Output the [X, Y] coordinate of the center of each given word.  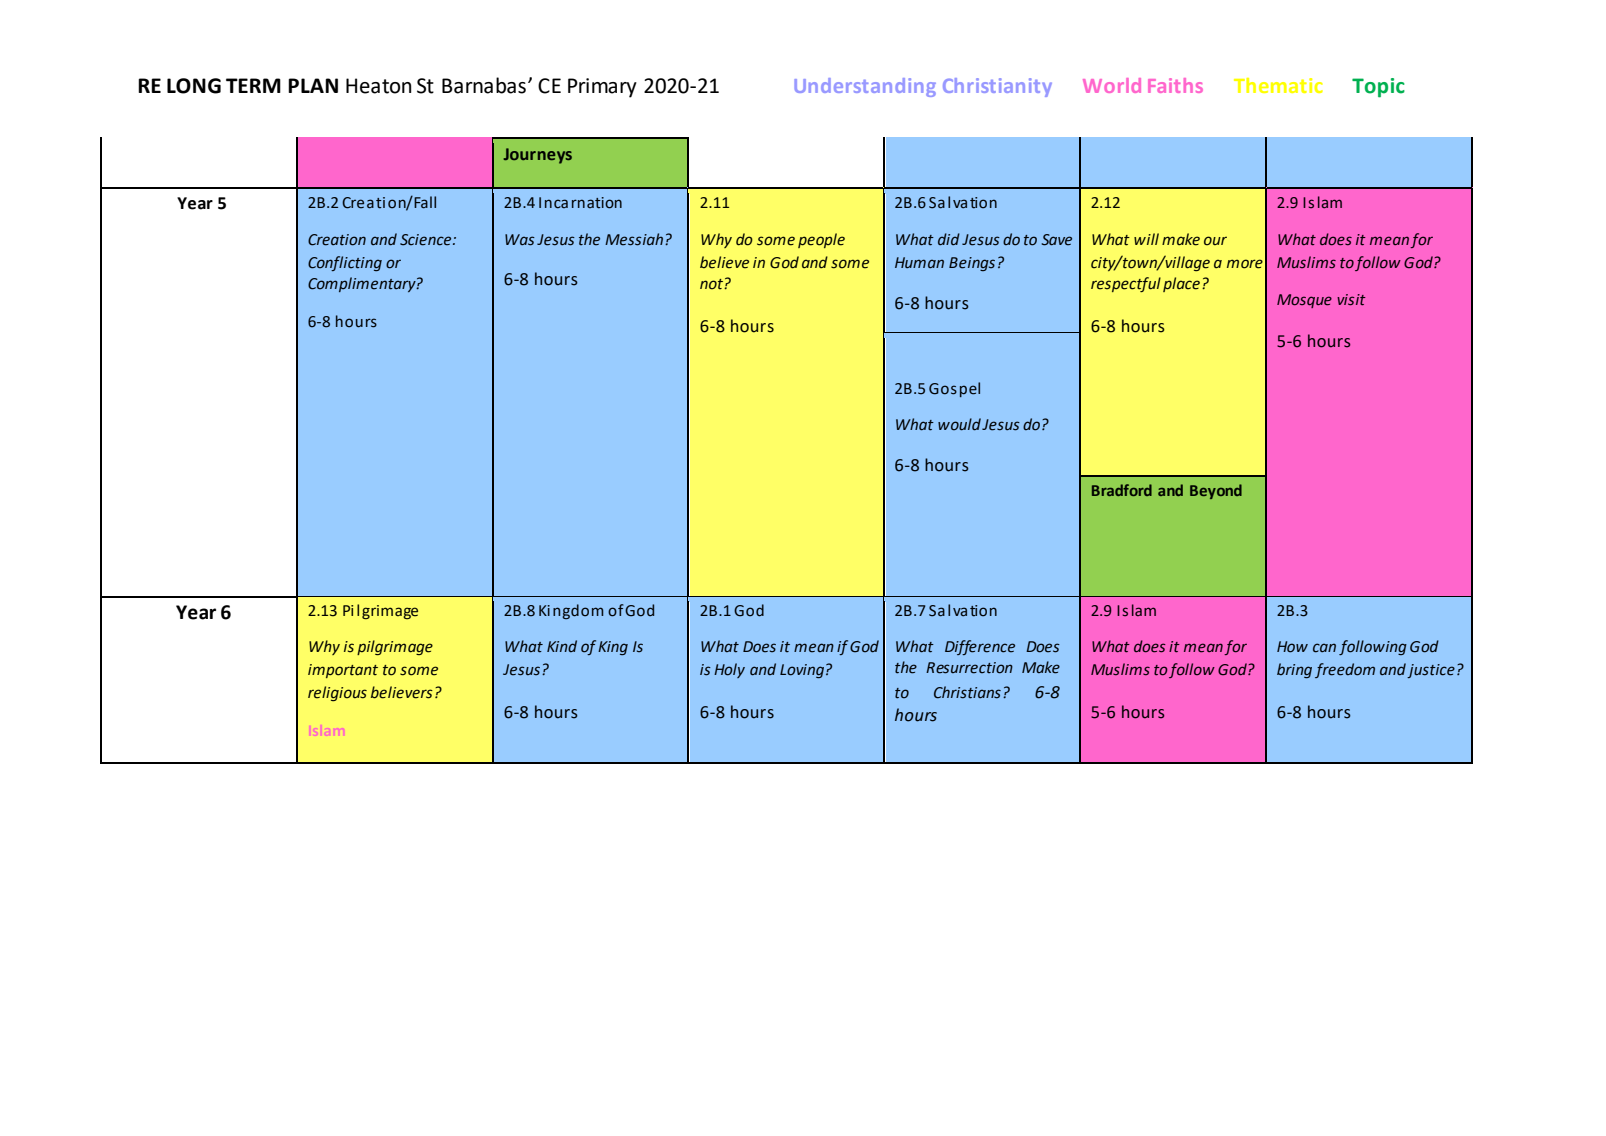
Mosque [1304, 301]
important [343, 671]
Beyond [1216, 491]
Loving [802, 671]
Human [919, 262]
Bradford [1122, 490]
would [959, 424]
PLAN [313, 85]
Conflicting [345, 263]
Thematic [1278, 85]
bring [1294, 670]
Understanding [865, 87]
